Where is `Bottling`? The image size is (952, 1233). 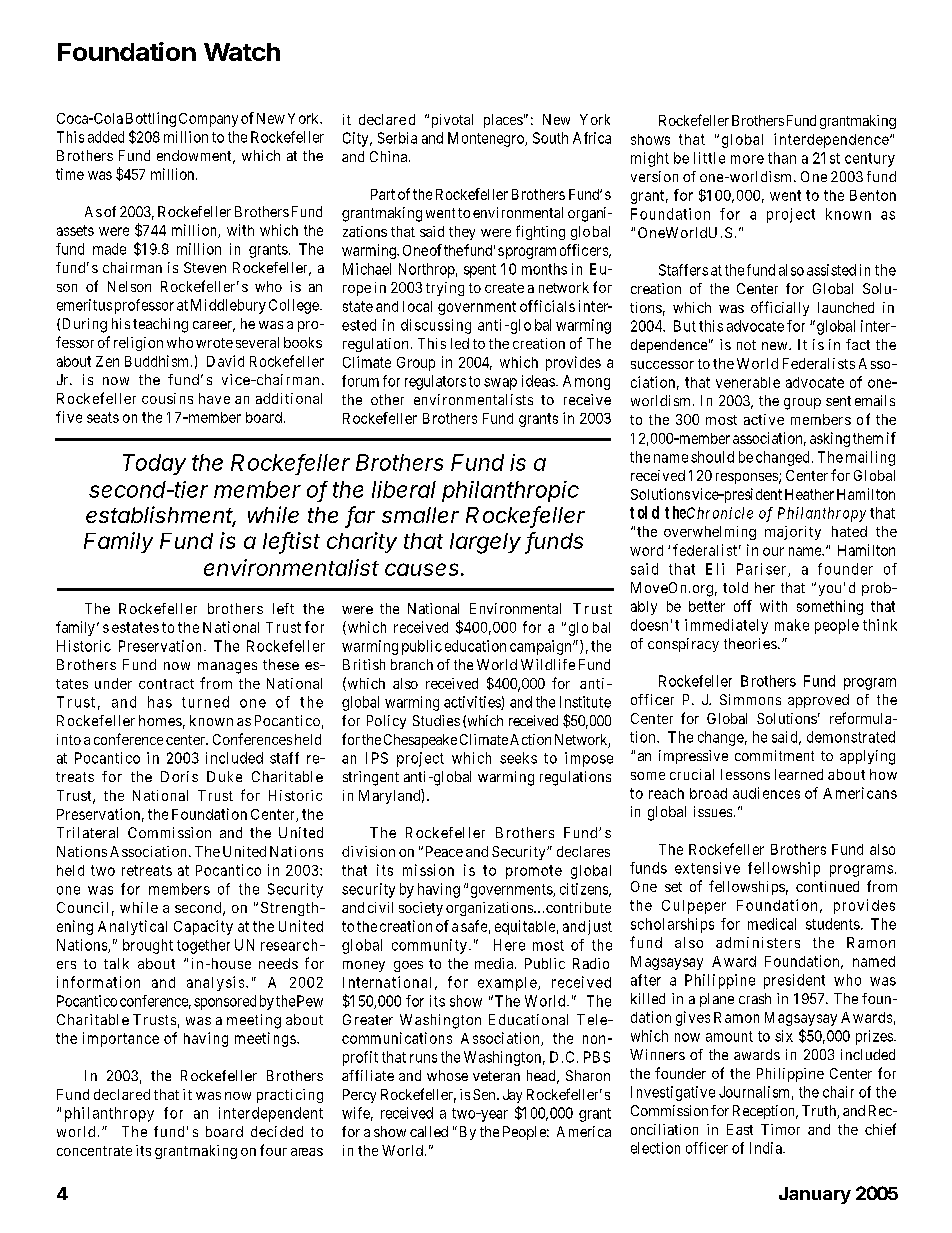 Bottling is located at coordinates (151, 119).
